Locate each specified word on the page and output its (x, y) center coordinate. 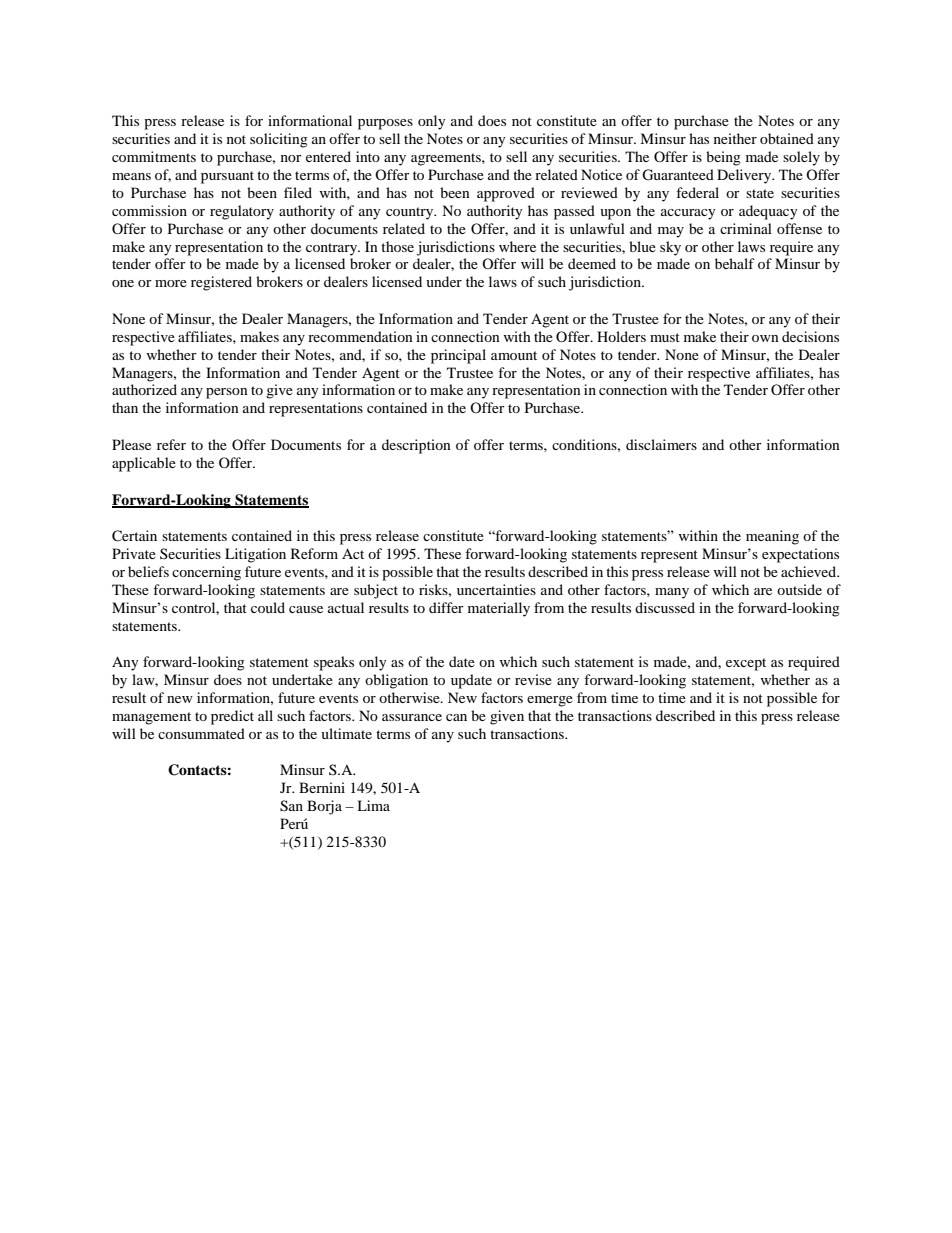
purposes (385, 124)
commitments (154, 156)
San (291, 806)
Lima (373, 805)
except (746, 664)
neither (735, 138)
